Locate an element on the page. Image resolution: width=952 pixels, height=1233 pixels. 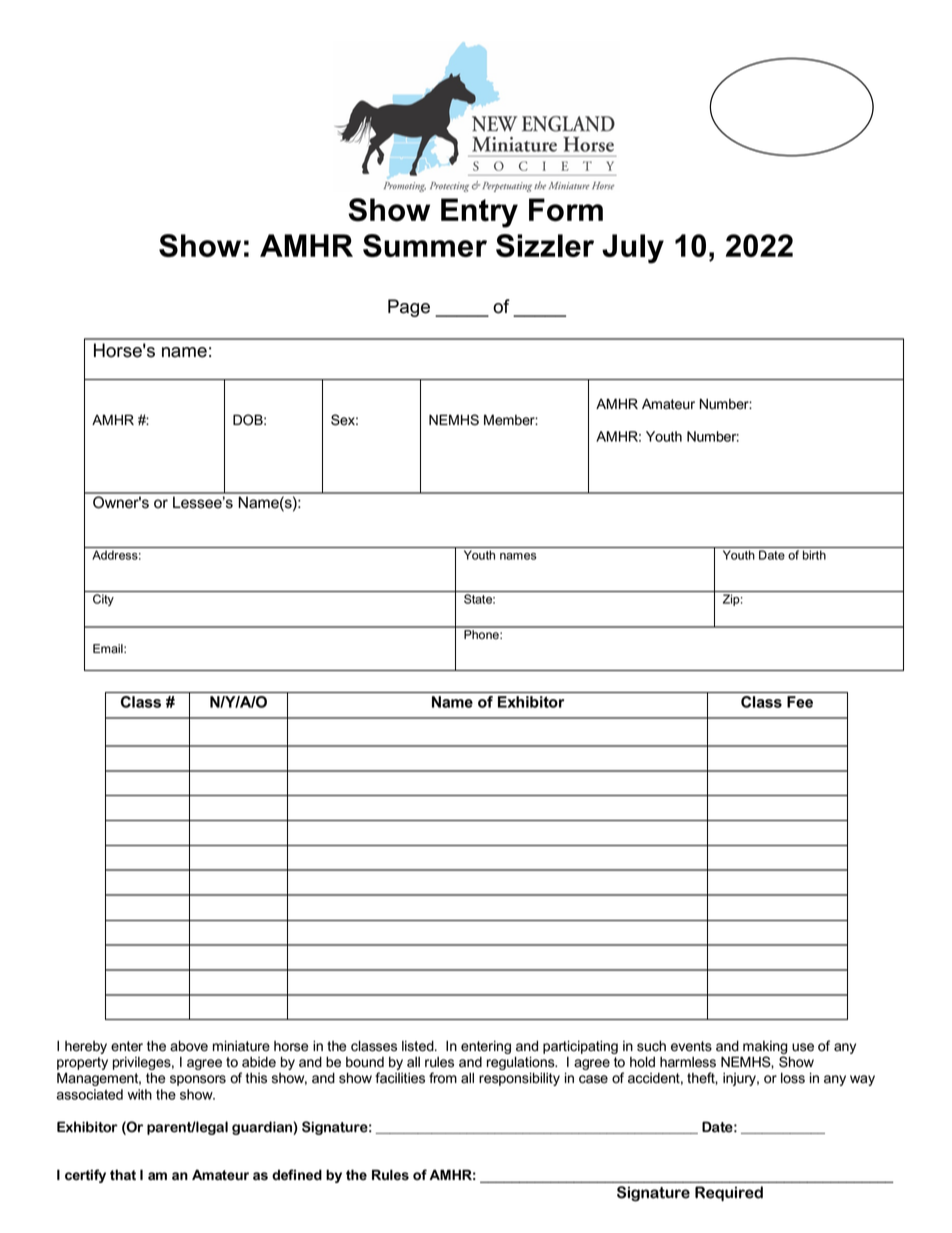
that is located at coordinates (123, 1175).
